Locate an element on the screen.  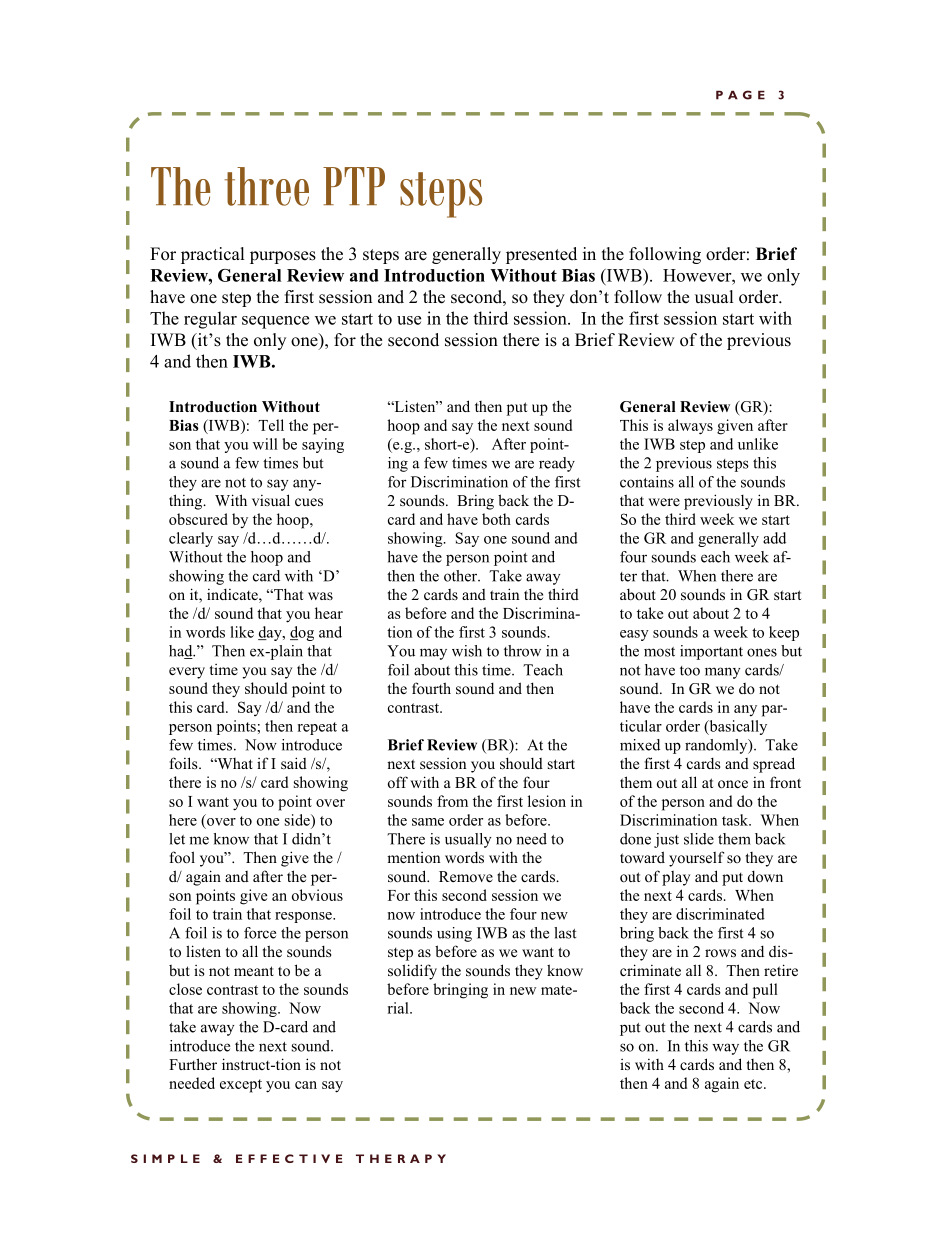
except is located at coordinates (241, 1086).
